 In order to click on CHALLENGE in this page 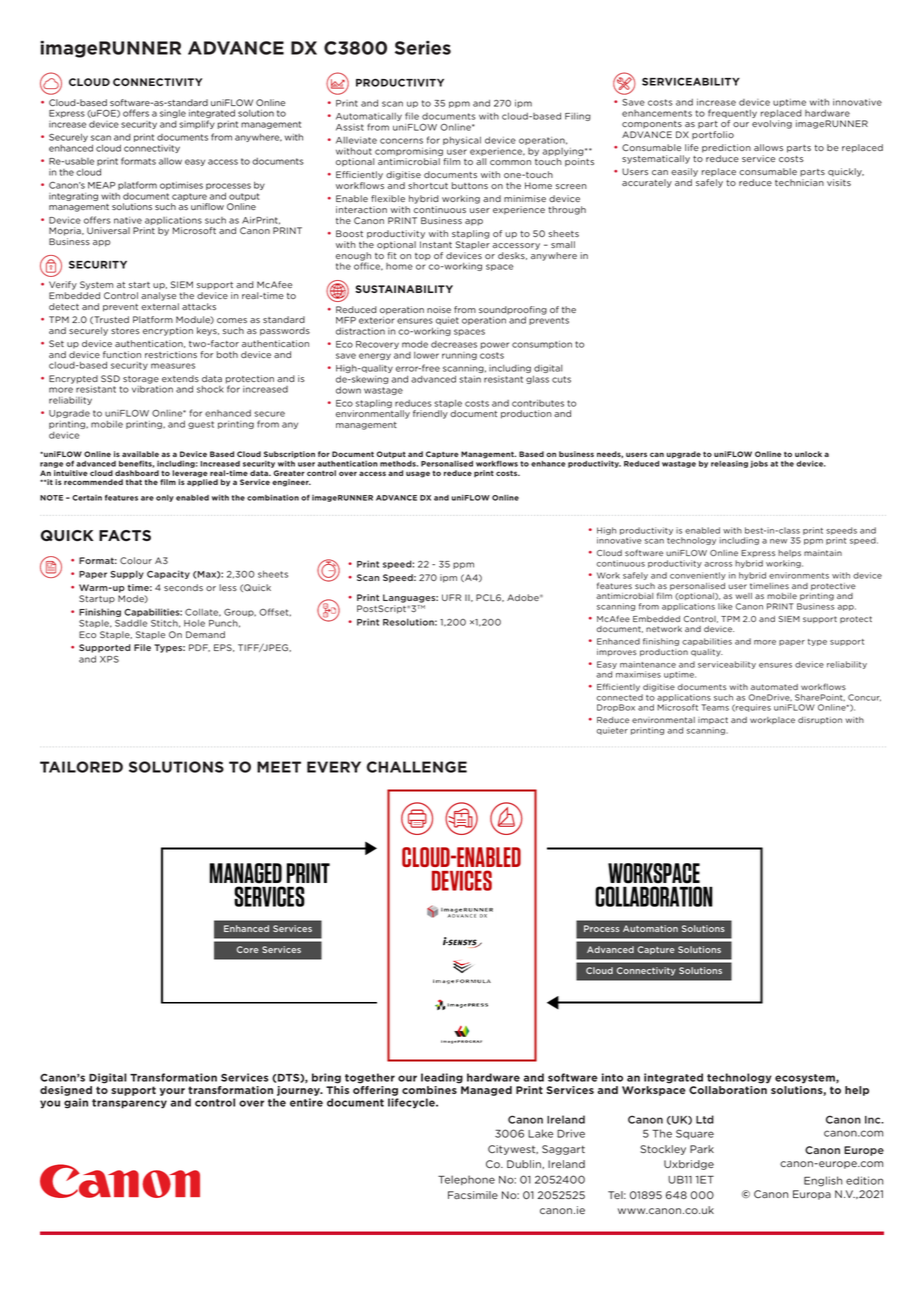, I will do `click(417, 767)`.
